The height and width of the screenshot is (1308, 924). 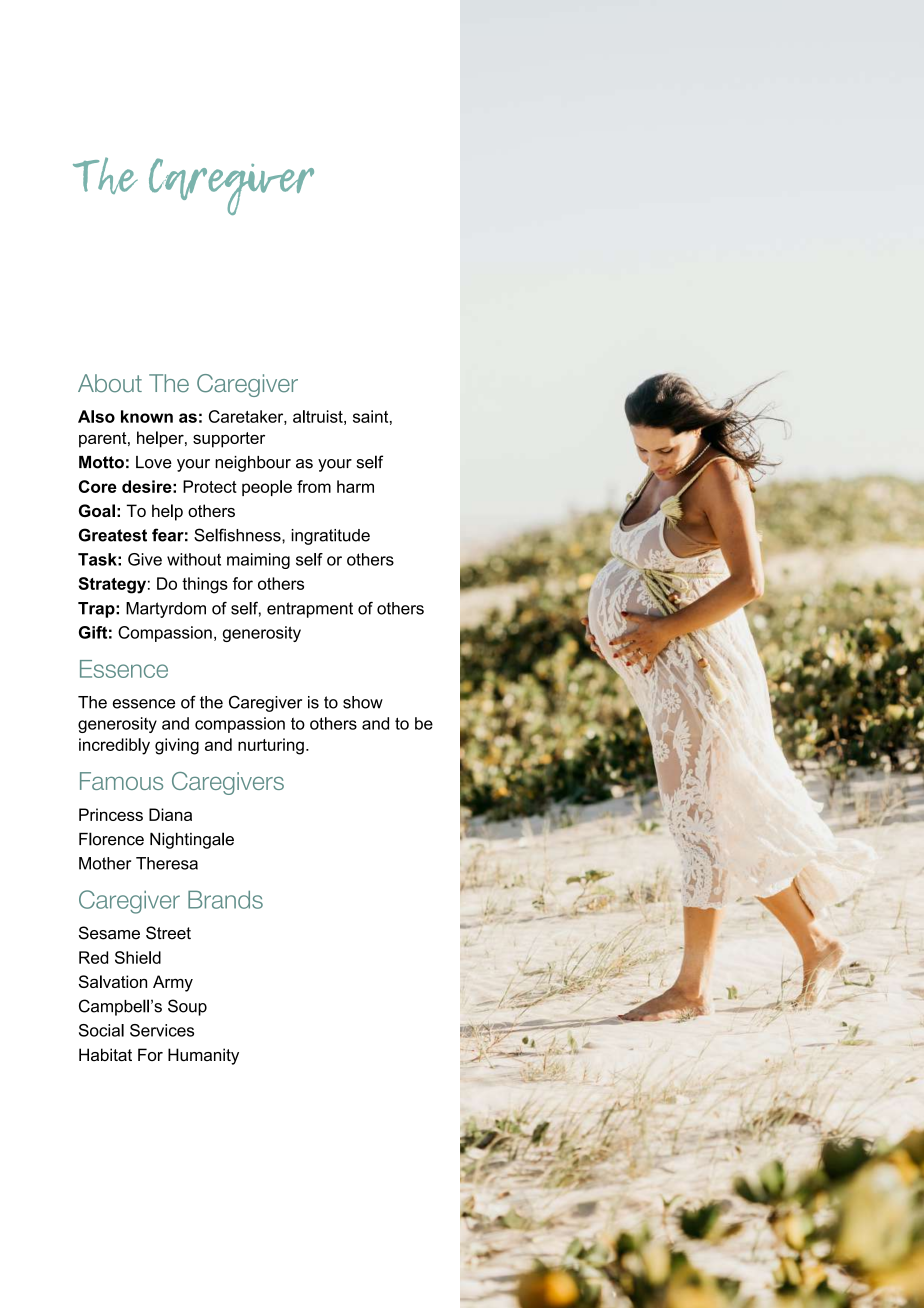 What do you see at coordinates (105, 1054) in the screenshot?
I see `Habitat` at bounding box center [105, 1054].
